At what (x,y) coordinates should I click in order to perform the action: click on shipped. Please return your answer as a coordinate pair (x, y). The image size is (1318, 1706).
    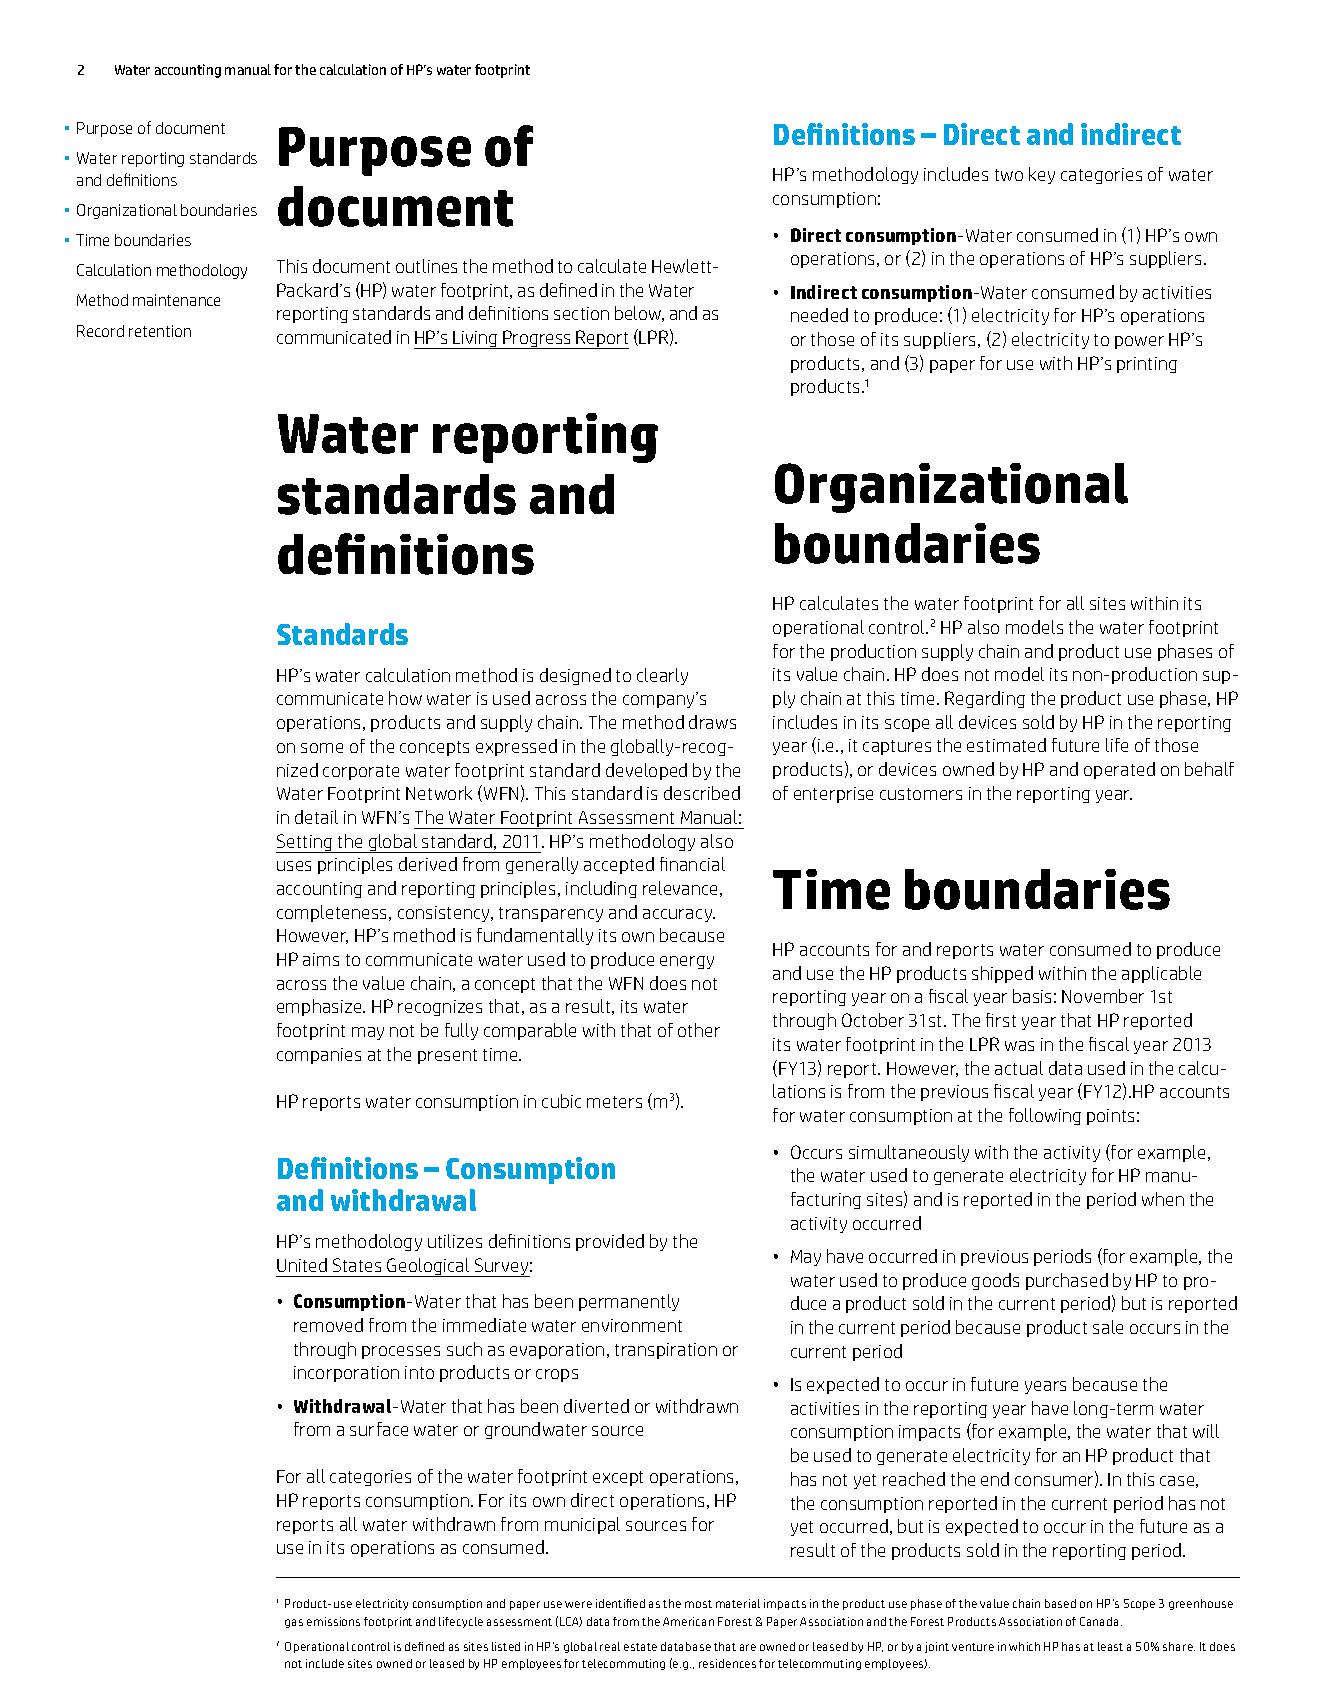
    Looking at the image, I should click on (1002, 974).
